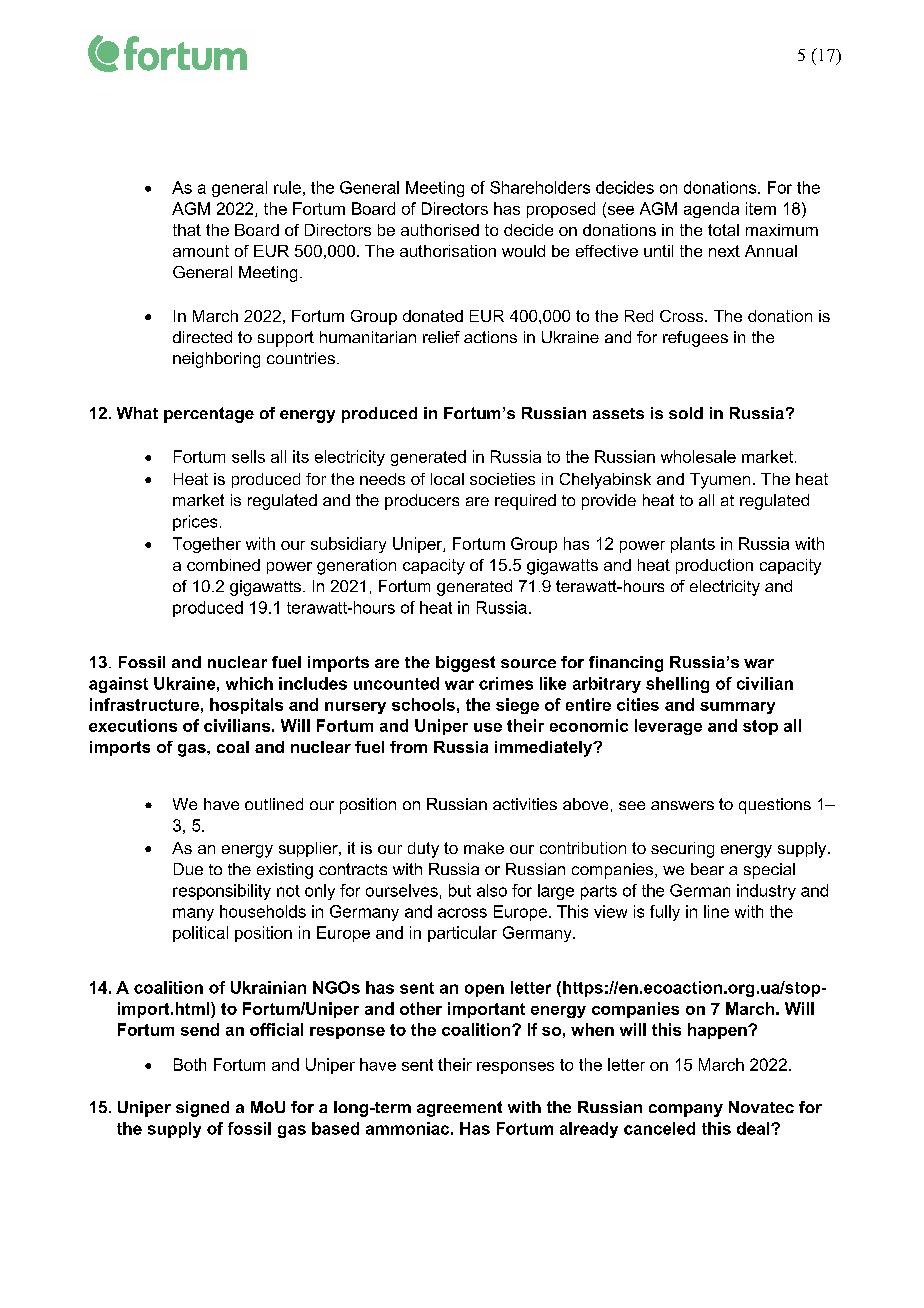 The height and width of the page is (1308, 924). What do you see at coordinates (682, 805) in the page?
I see `answers` at bounding box center [682, 805].
